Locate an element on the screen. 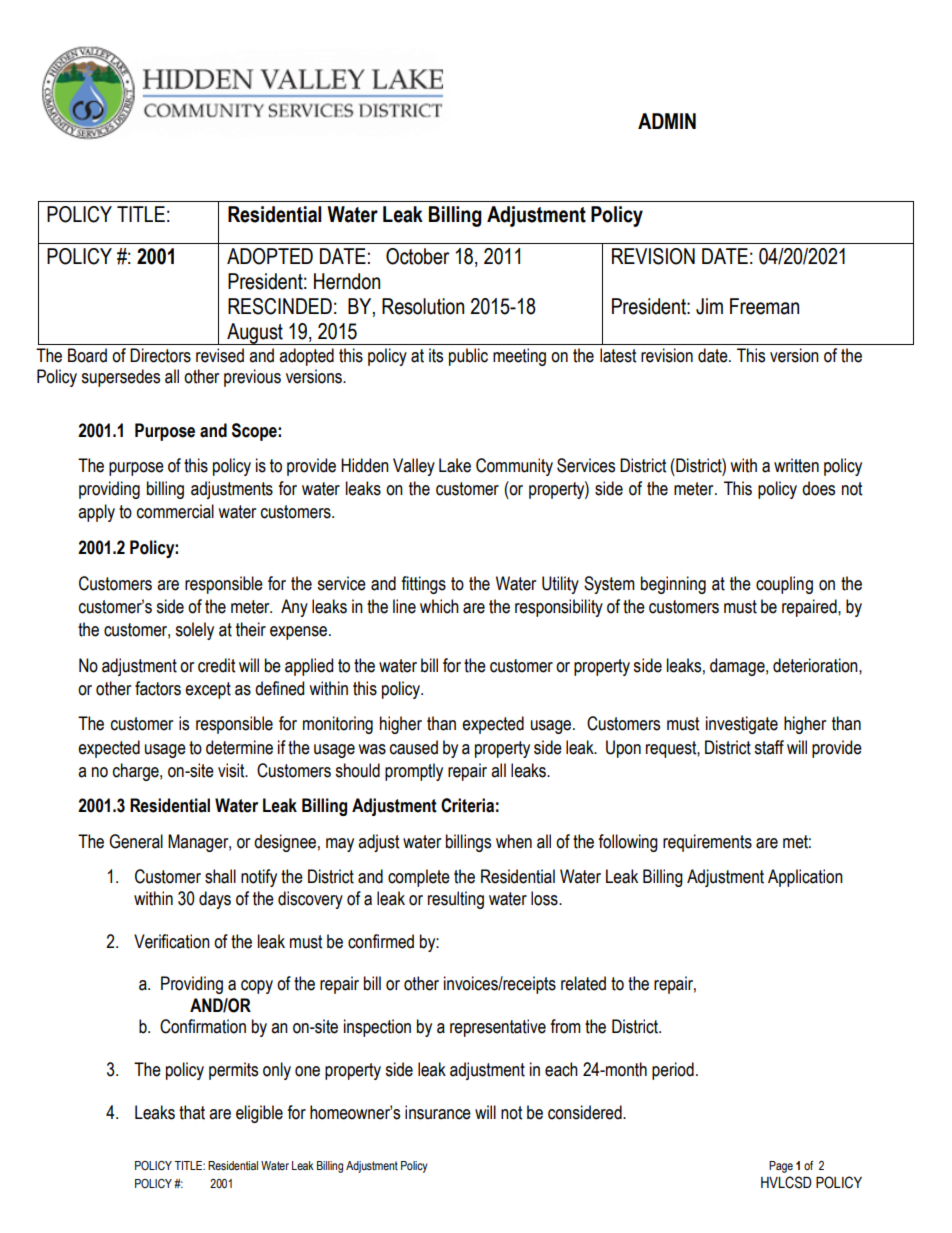  RESCINDED is located at coordinates (280, 306).
